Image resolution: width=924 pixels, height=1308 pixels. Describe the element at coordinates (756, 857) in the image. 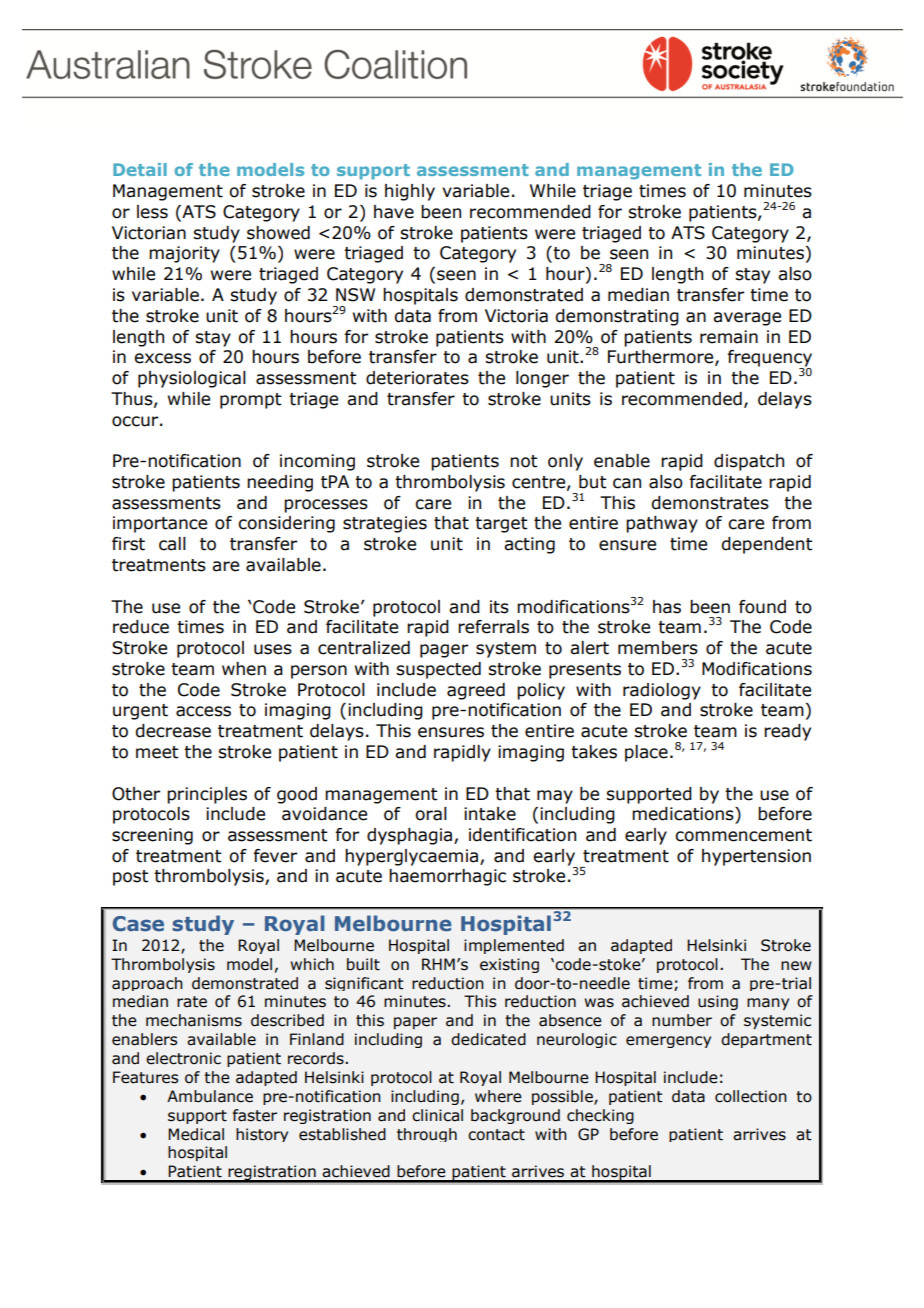

I see `hypertension` at that location.
